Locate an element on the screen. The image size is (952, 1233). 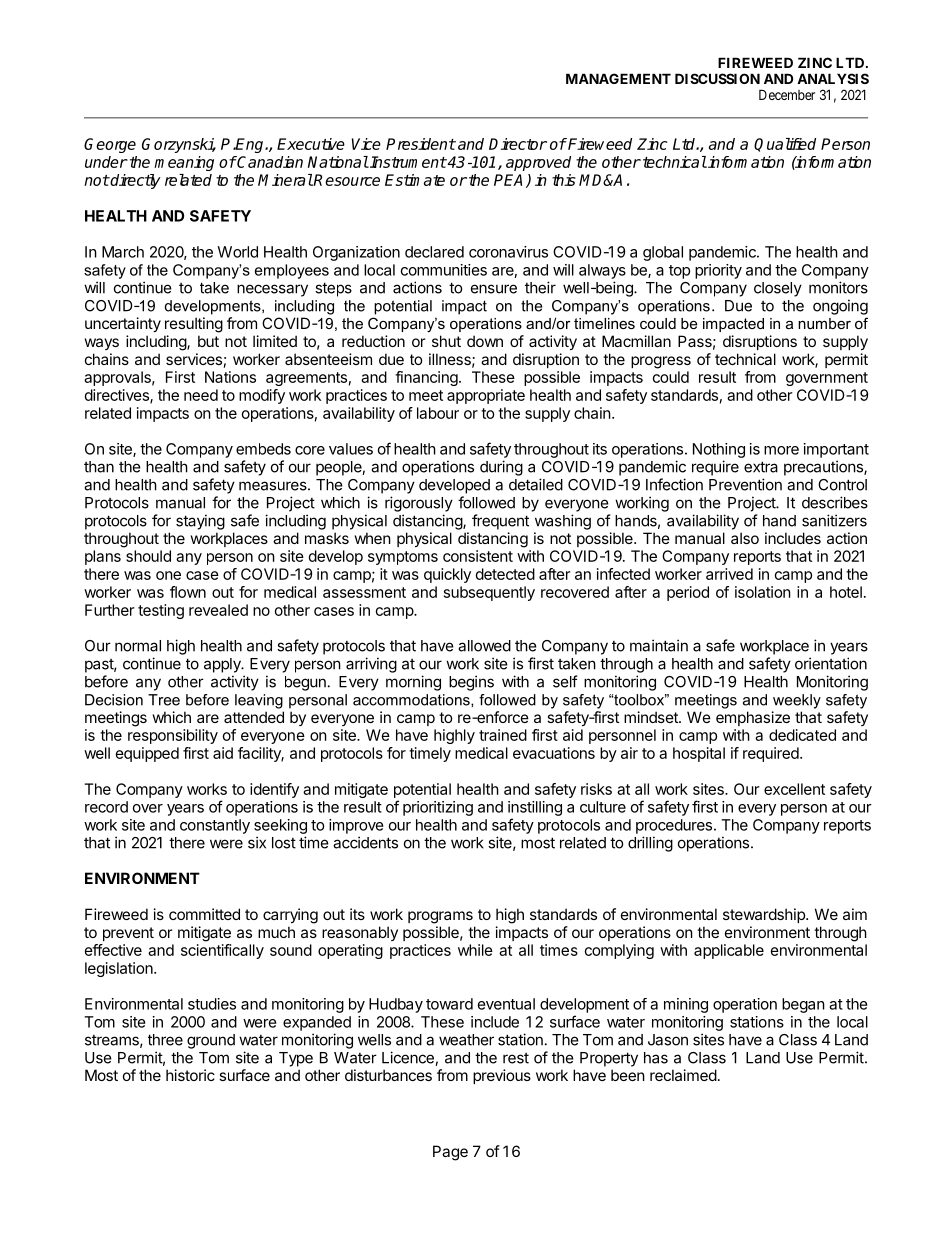
Page is located at coordinates (450, 1153).
